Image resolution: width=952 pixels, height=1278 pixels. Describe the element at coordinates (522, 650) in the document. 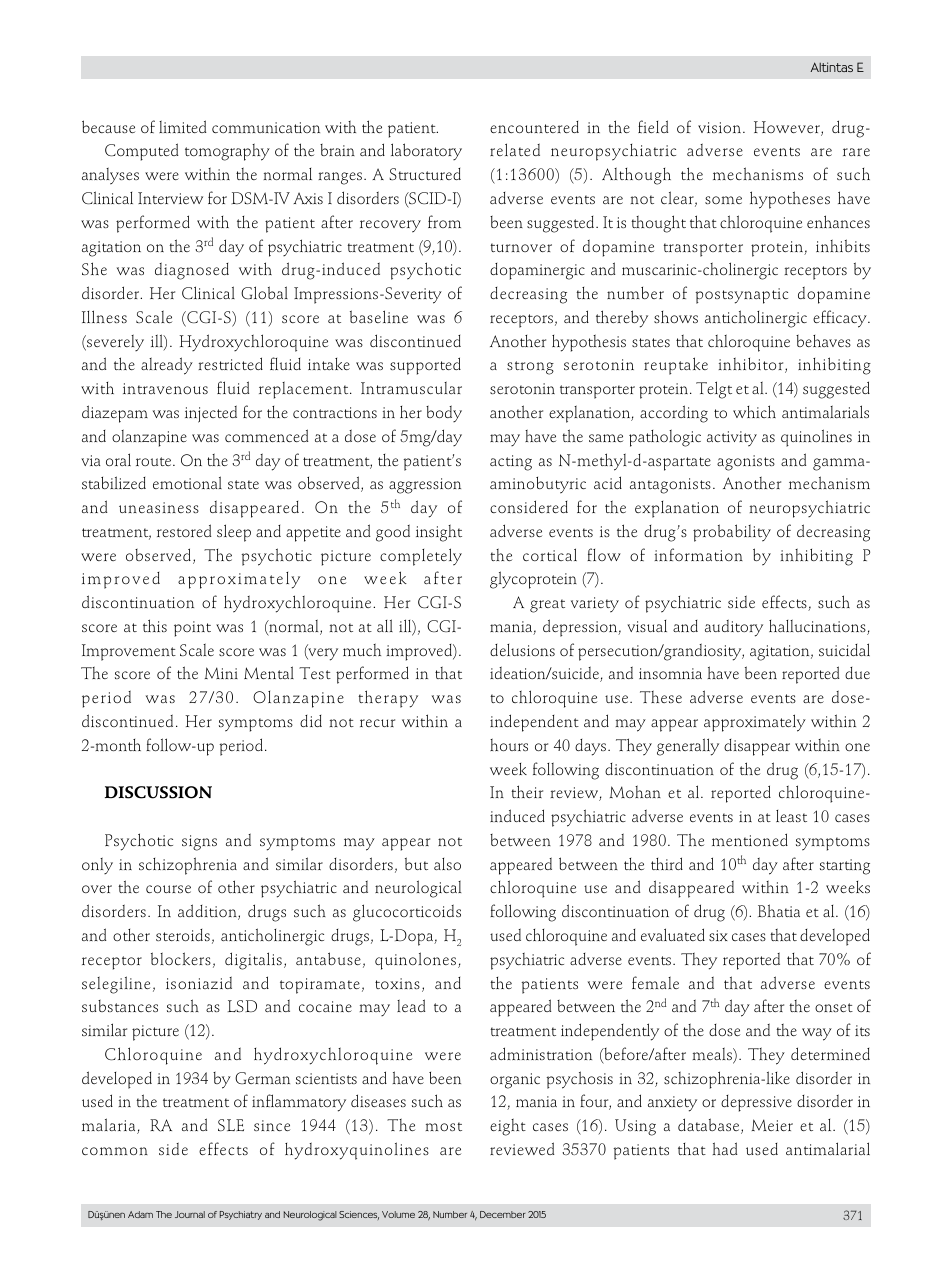

I see `delusions` at that location.
